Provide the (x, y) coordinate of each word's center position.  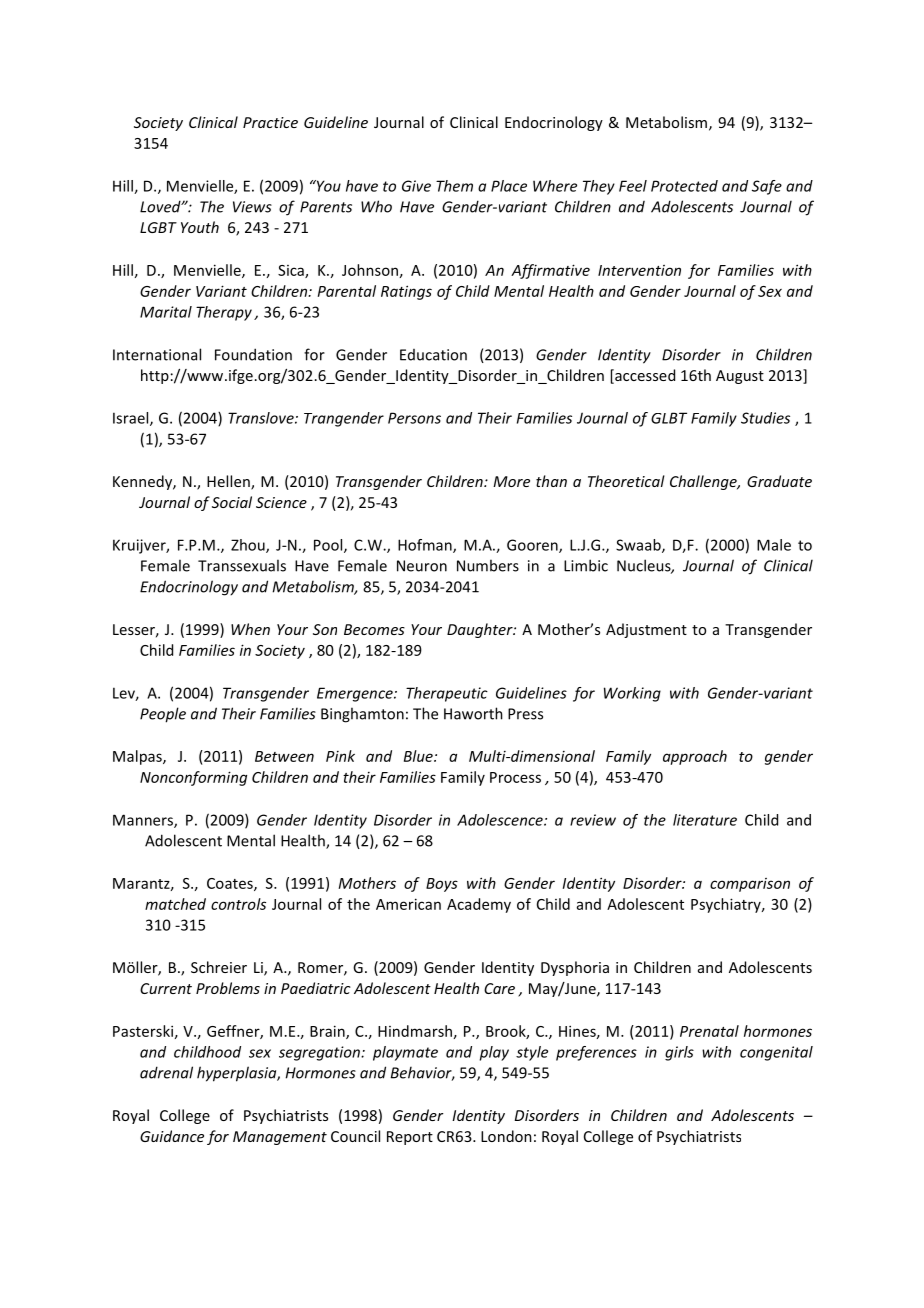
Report (410, 1138)
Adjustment (646, 630)
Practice (270, 122)
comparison (750, 885)
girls (679, 1053)
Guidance (172, 1136)
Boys (442, 885)
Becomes (374, 629)
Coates (231, 884)
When (250, 629)
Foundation (253, 354)
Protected (684, 186)
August (740, 377)
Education (433, 355)
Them (454, 186)
